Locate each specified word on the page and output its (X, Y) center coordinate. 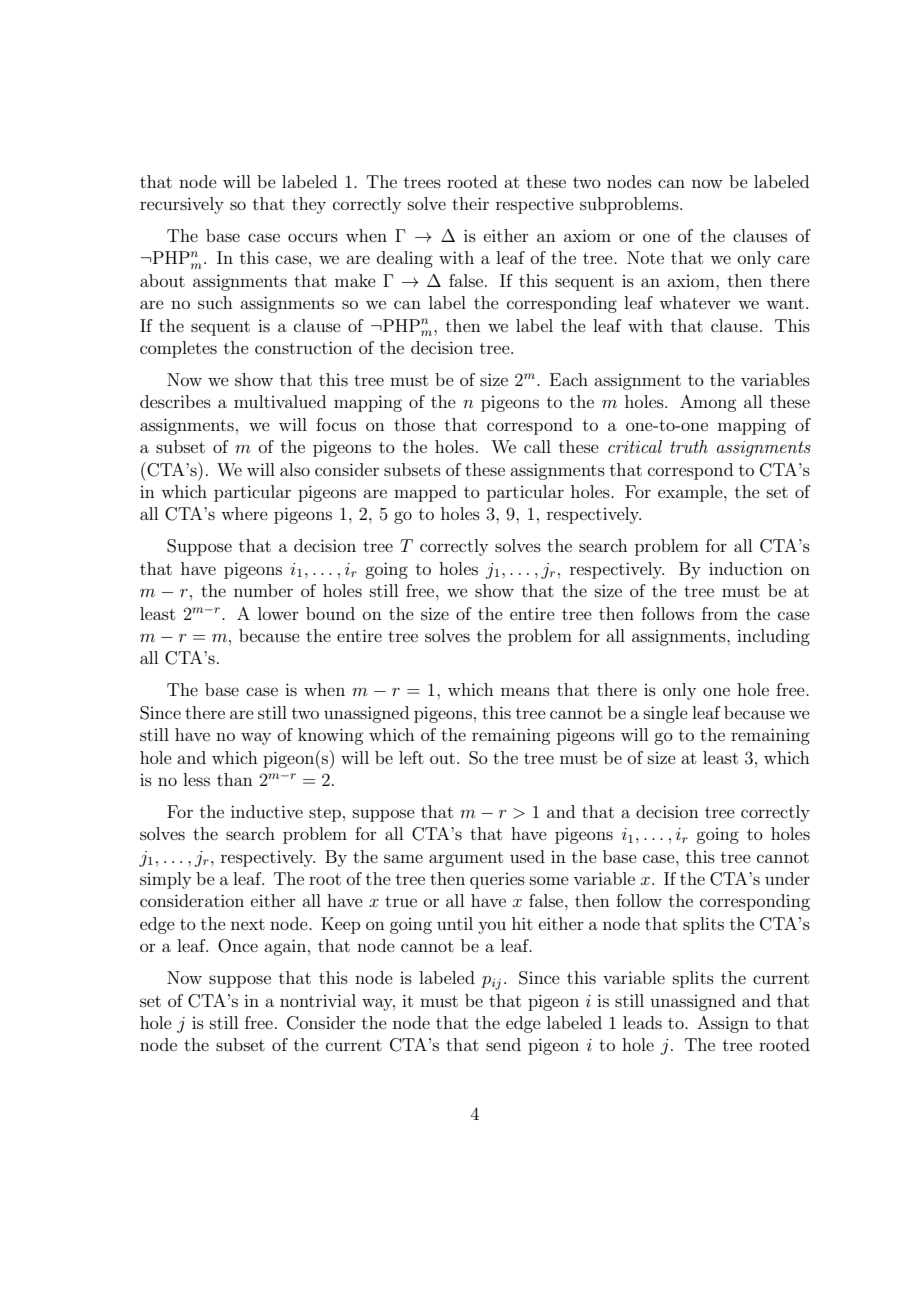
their (470, 203)
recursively (182, 205)
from (720, 613)
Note (645, 257)
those (414, 424)
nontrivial (318, 1000)
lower (278, 613)
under (787, 878)
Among (708, 403)
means (525, 691)
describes (175, 401)
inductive (267, 811)
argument (466, 859)
